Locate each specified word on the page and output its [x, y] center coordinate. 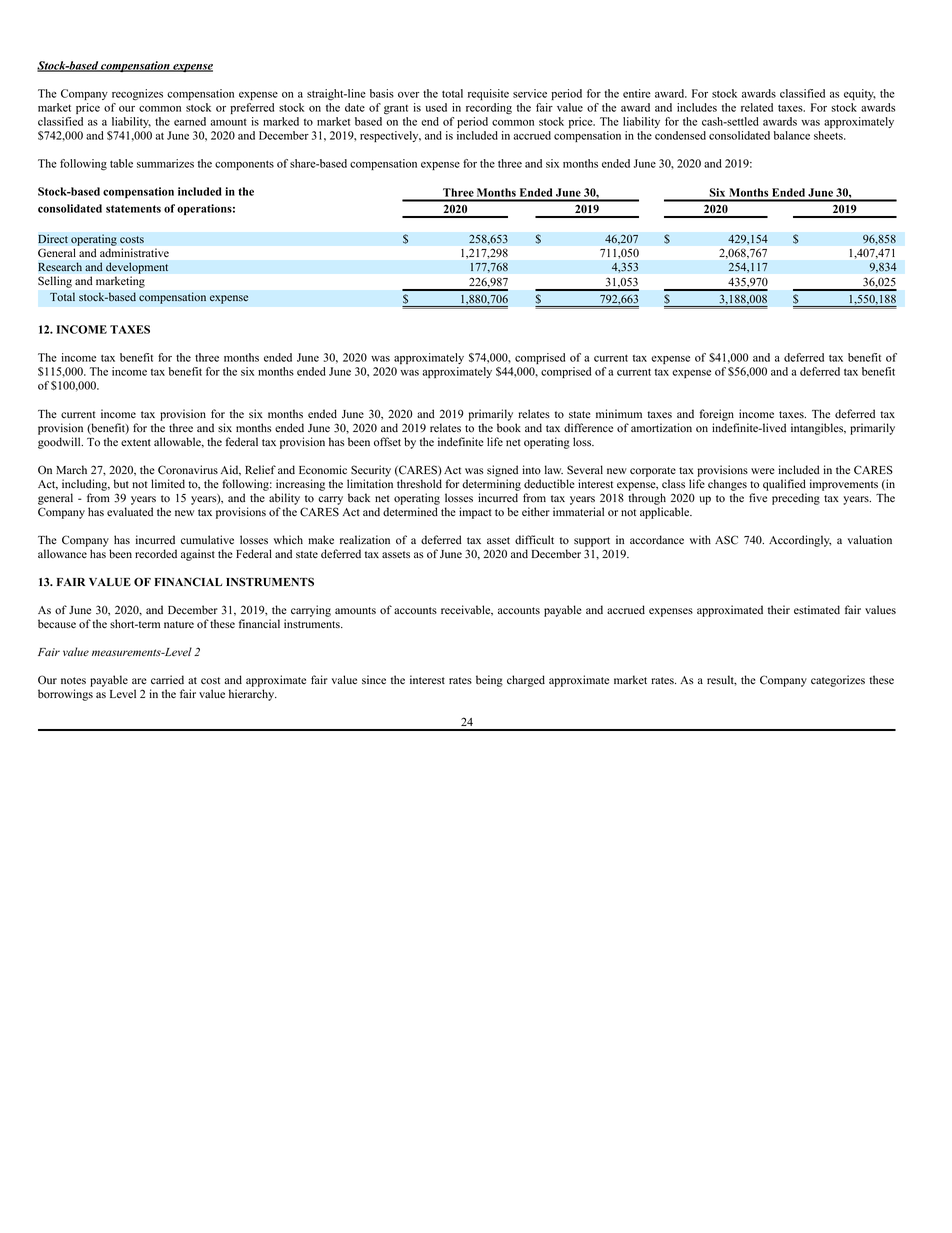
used [436, 107]
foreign [716, 415]
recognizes [137, 95]
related [757, 107]
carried [167, 680]
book [509, 428]
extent [136, 442]
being [489, 681]
